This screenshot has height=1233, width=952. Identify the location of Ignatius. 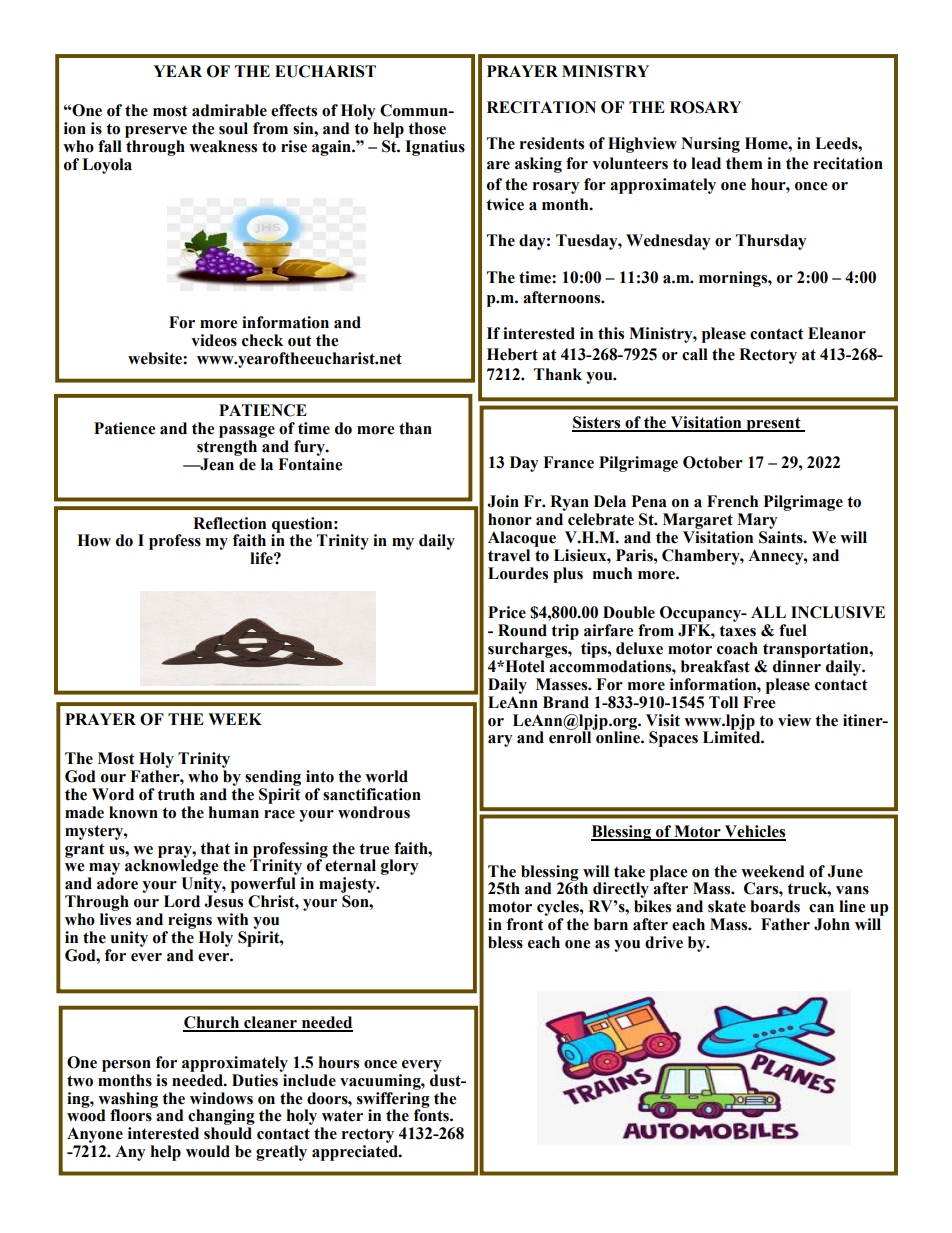
(435, 148).
